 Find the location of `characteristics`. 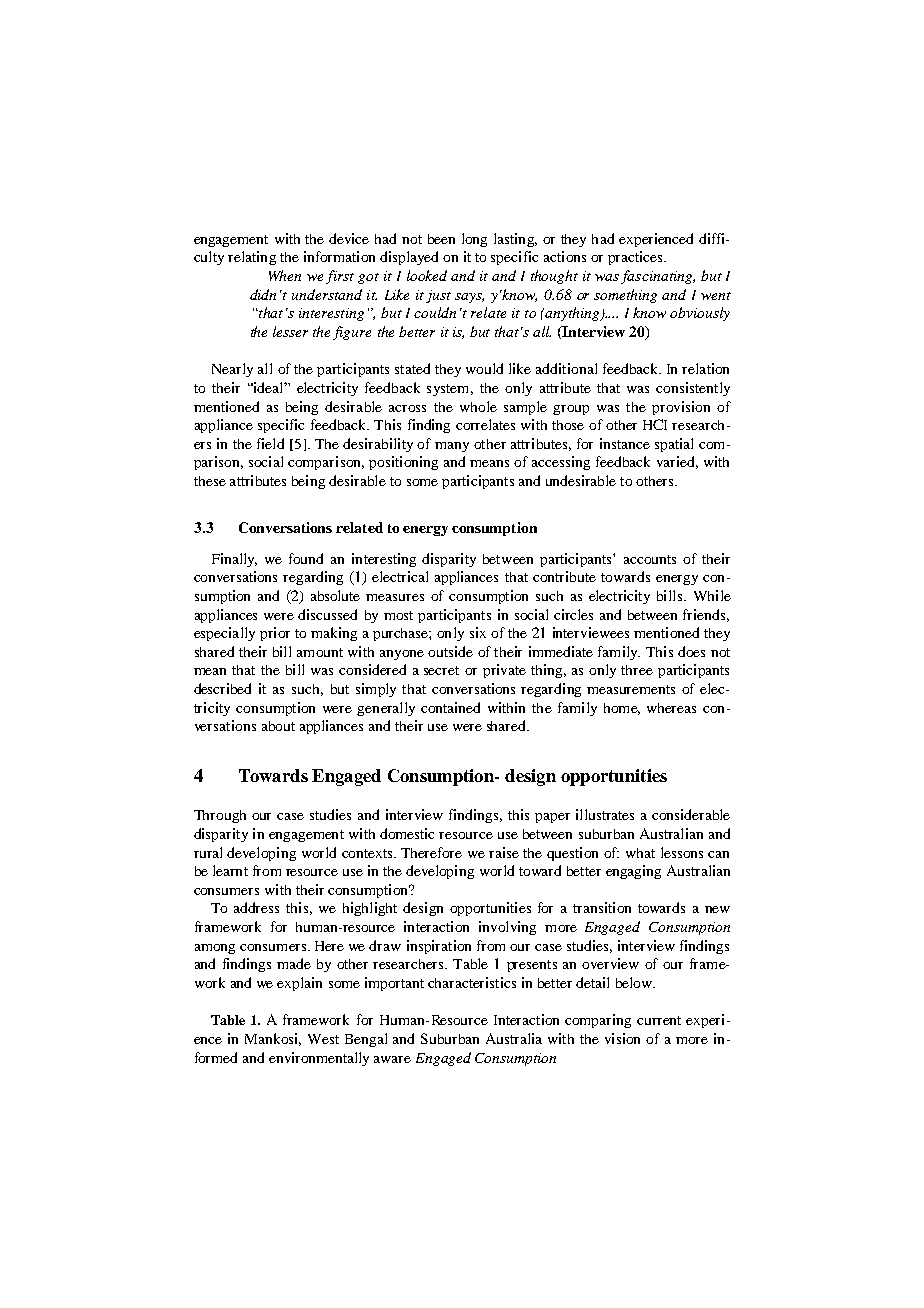

characteristics is located at coordinates (472, 982).
